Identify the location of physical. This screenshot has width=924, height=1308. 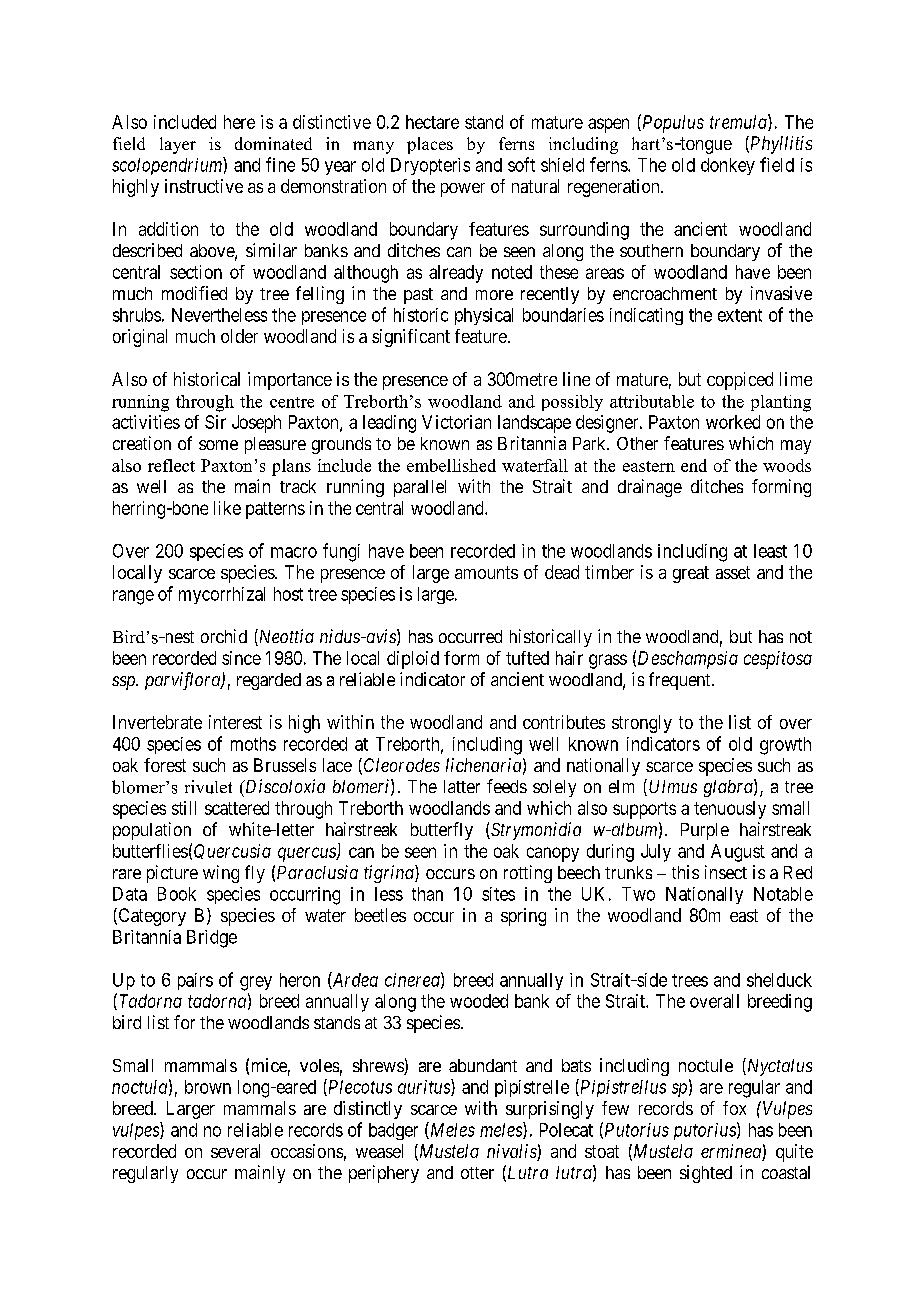
(484, 316).
